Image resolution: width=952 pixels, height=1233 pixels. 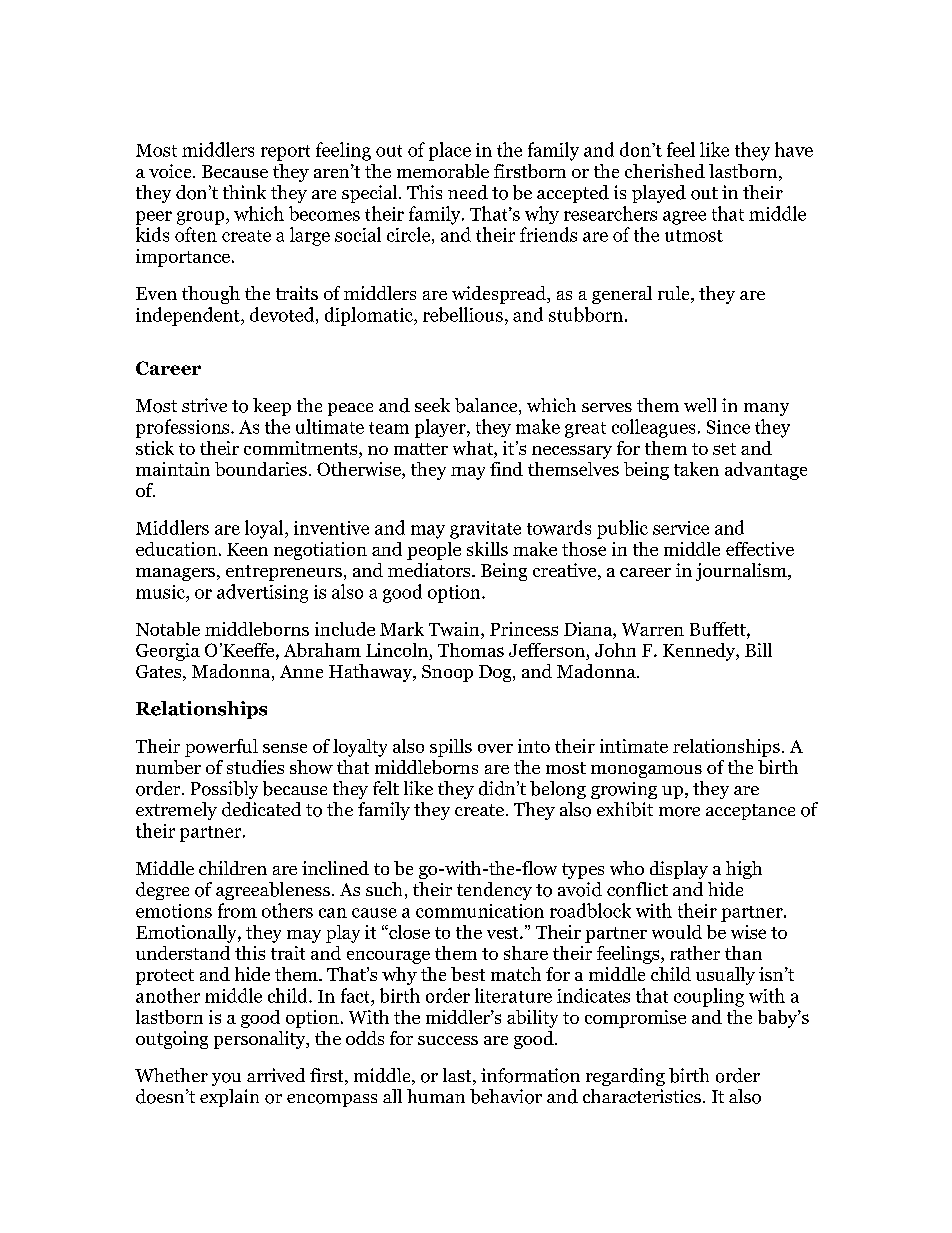 I want to click on need, so click(x=468, y=192).
